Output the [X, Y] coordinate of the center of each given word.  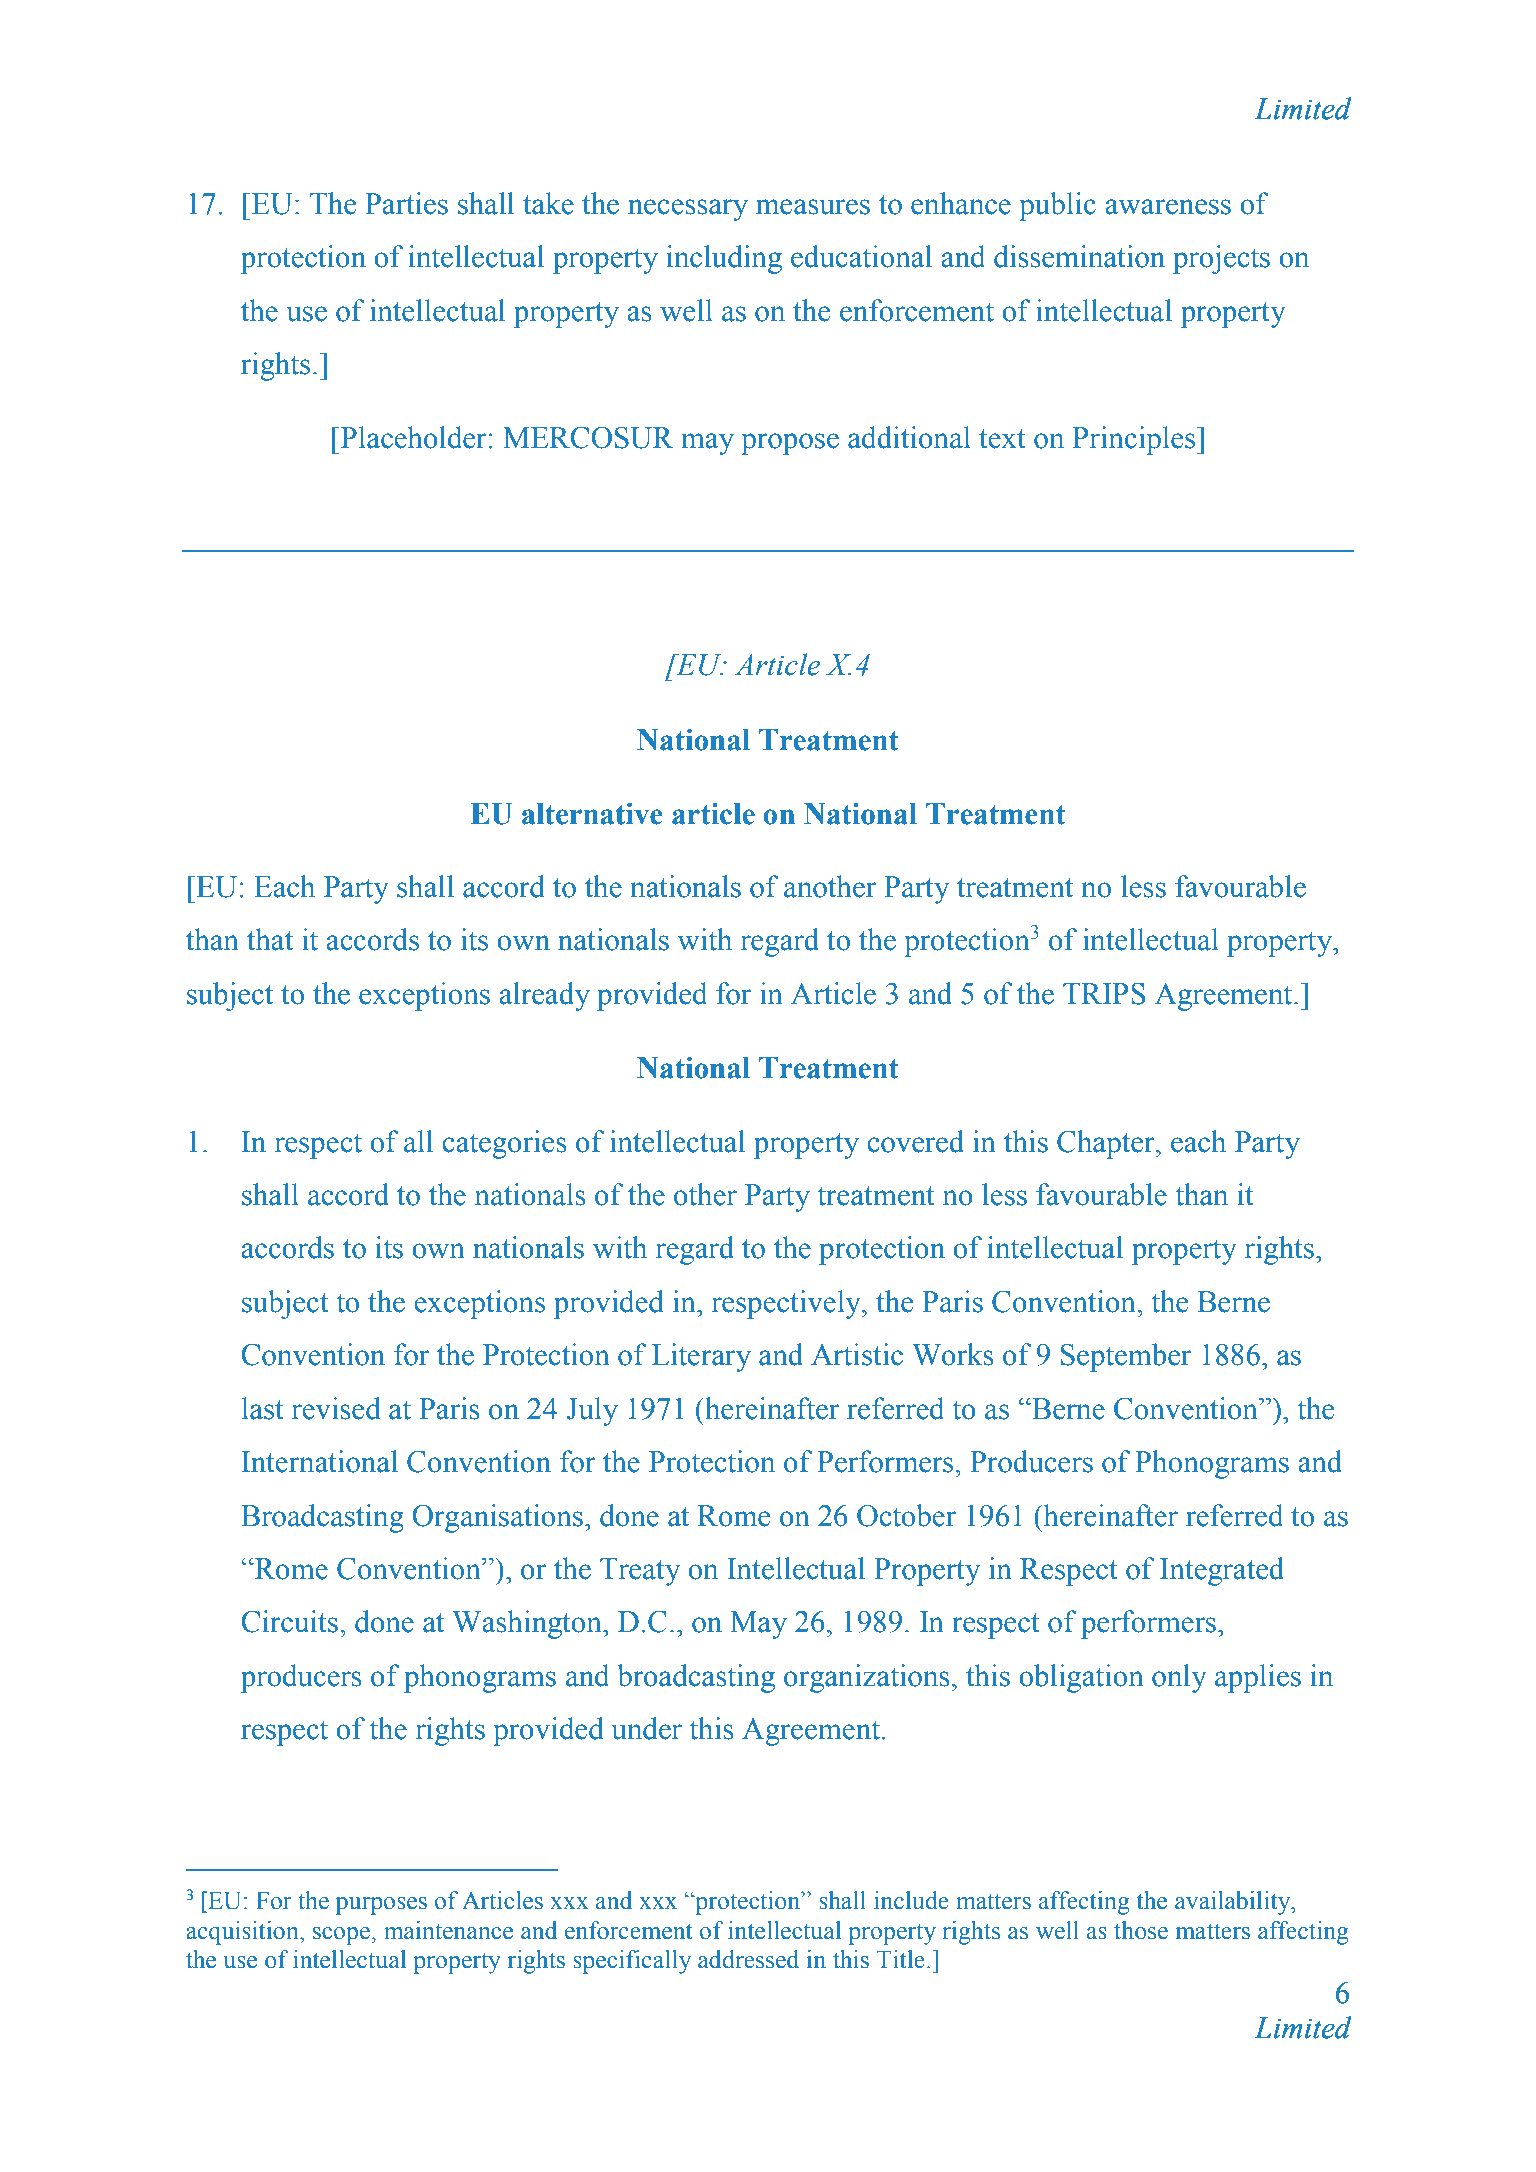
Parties [406, 203]
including [724, 259]
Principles [1135, 440]
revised [336, 1408]
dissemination [1079, 256]
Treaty [640, 1572]
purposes [381, 1906]
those [1141, 1930]
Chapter [1107, 1144]
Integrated [1222, 1571]
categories [504, 1144]
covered [915, 1141]
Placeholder [414, 437]
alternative [592, 814]
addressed [748, 1959]
